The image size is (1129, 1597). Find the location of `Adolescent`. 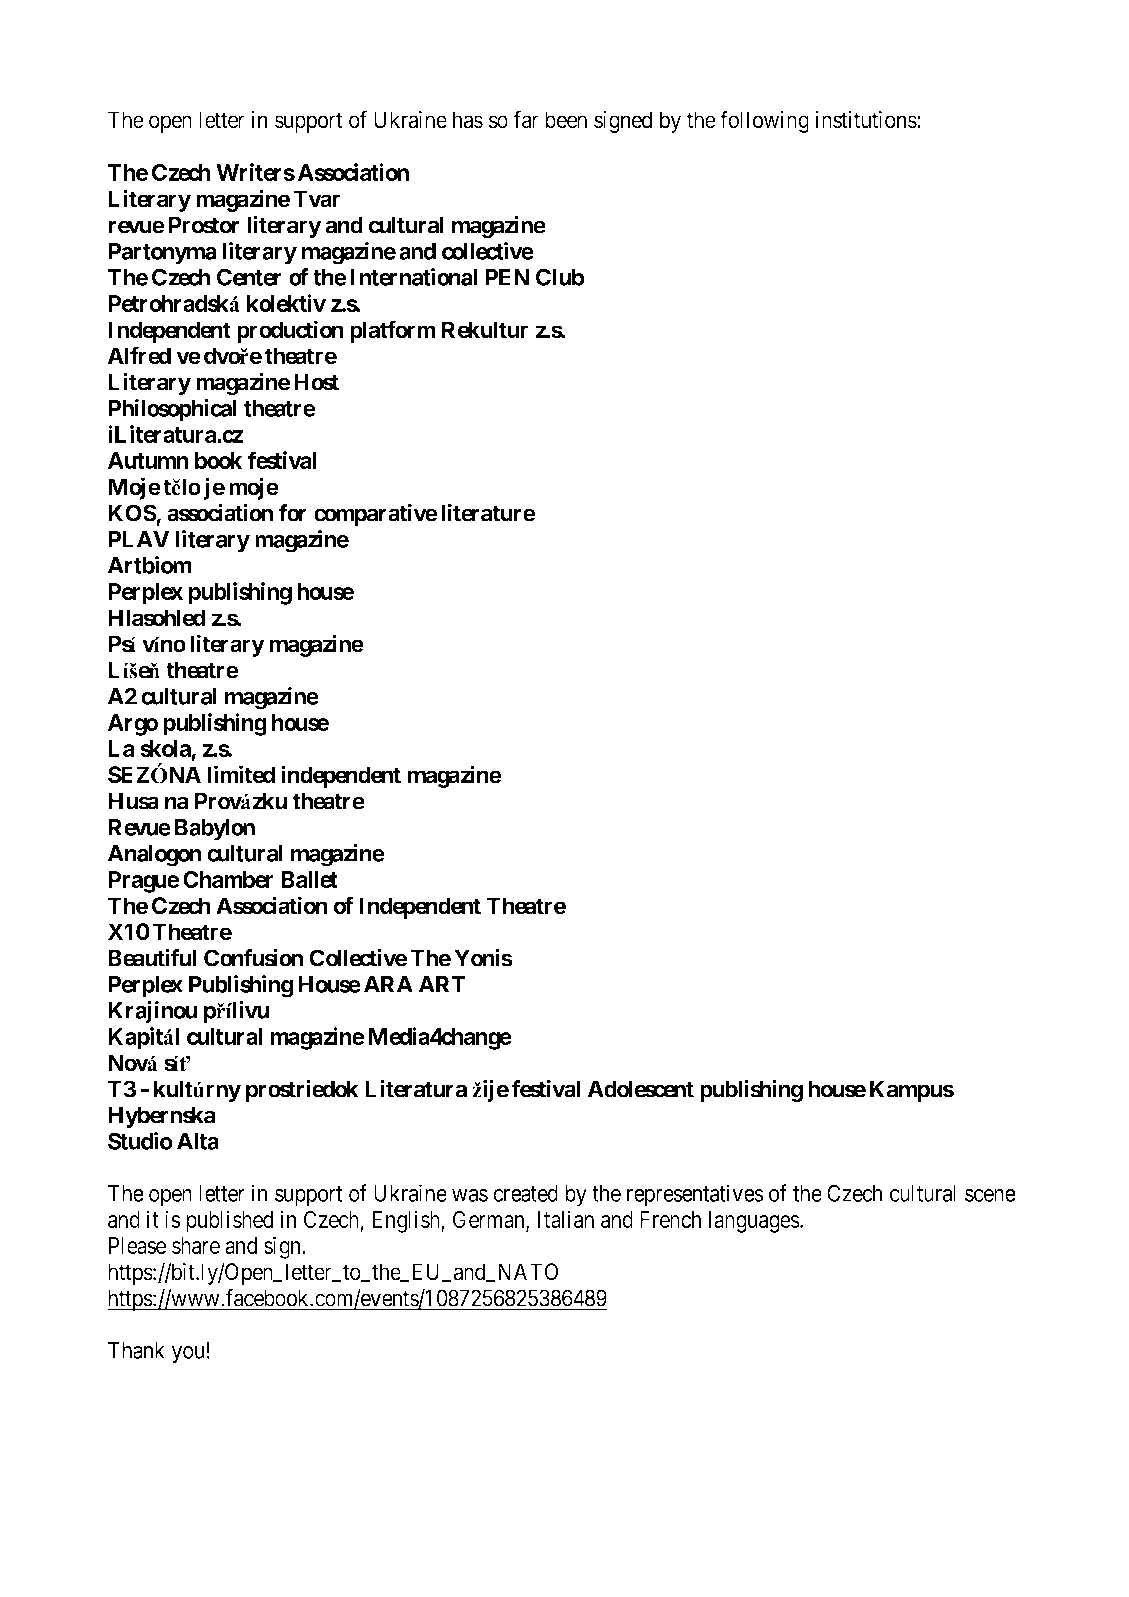

Adolescent is located at coordinates (641, 1089).
